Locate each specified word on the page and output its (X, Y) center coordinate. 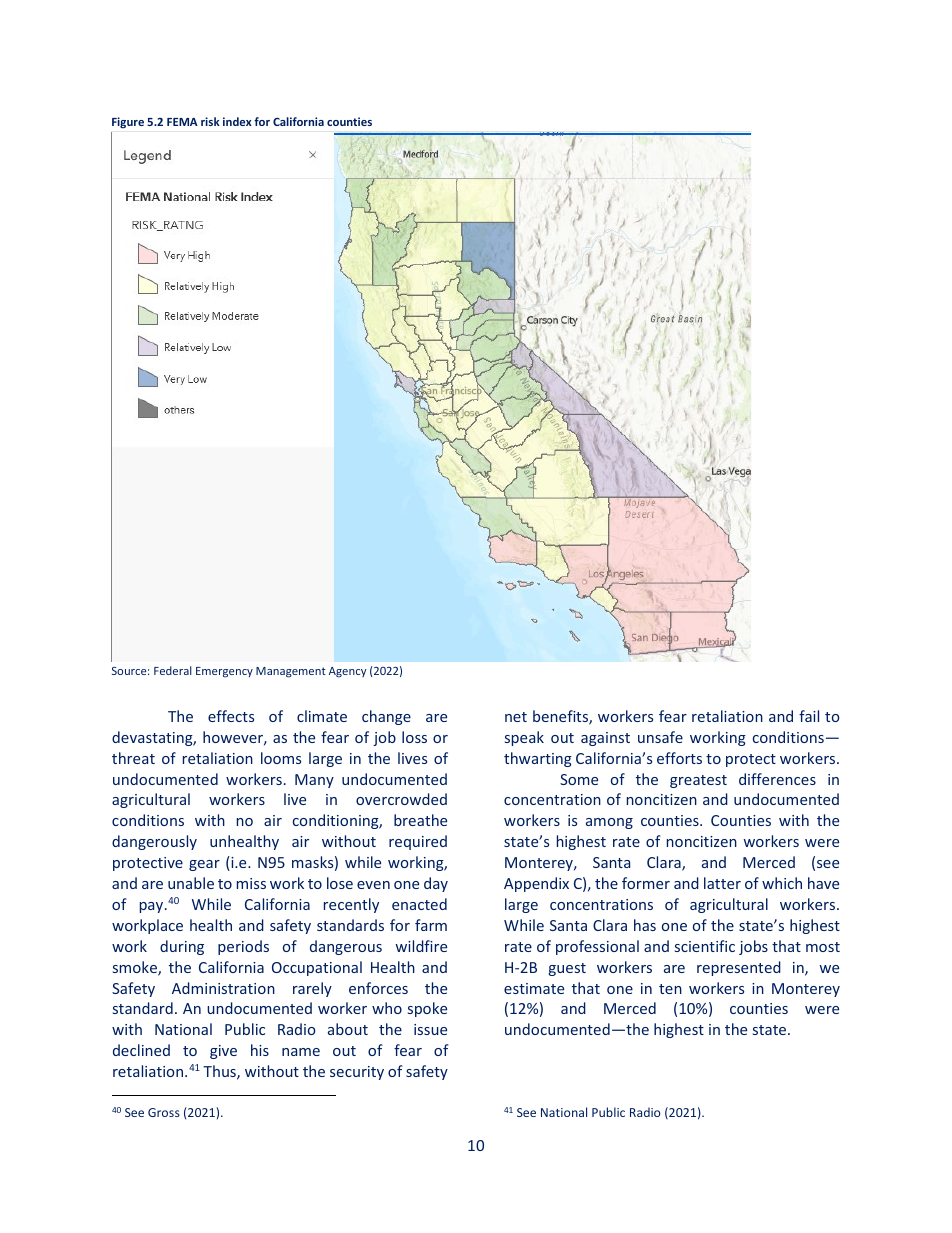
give (223, 1052)
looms (281, 758)
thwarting (538, 759)
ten (670, 989)
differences (777, 779)
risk (210, 121)
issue (430, 1029)
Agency (348, 672)
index (237, 121)
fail (809, 716)
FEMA (182, 122)
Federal (173, 670)
